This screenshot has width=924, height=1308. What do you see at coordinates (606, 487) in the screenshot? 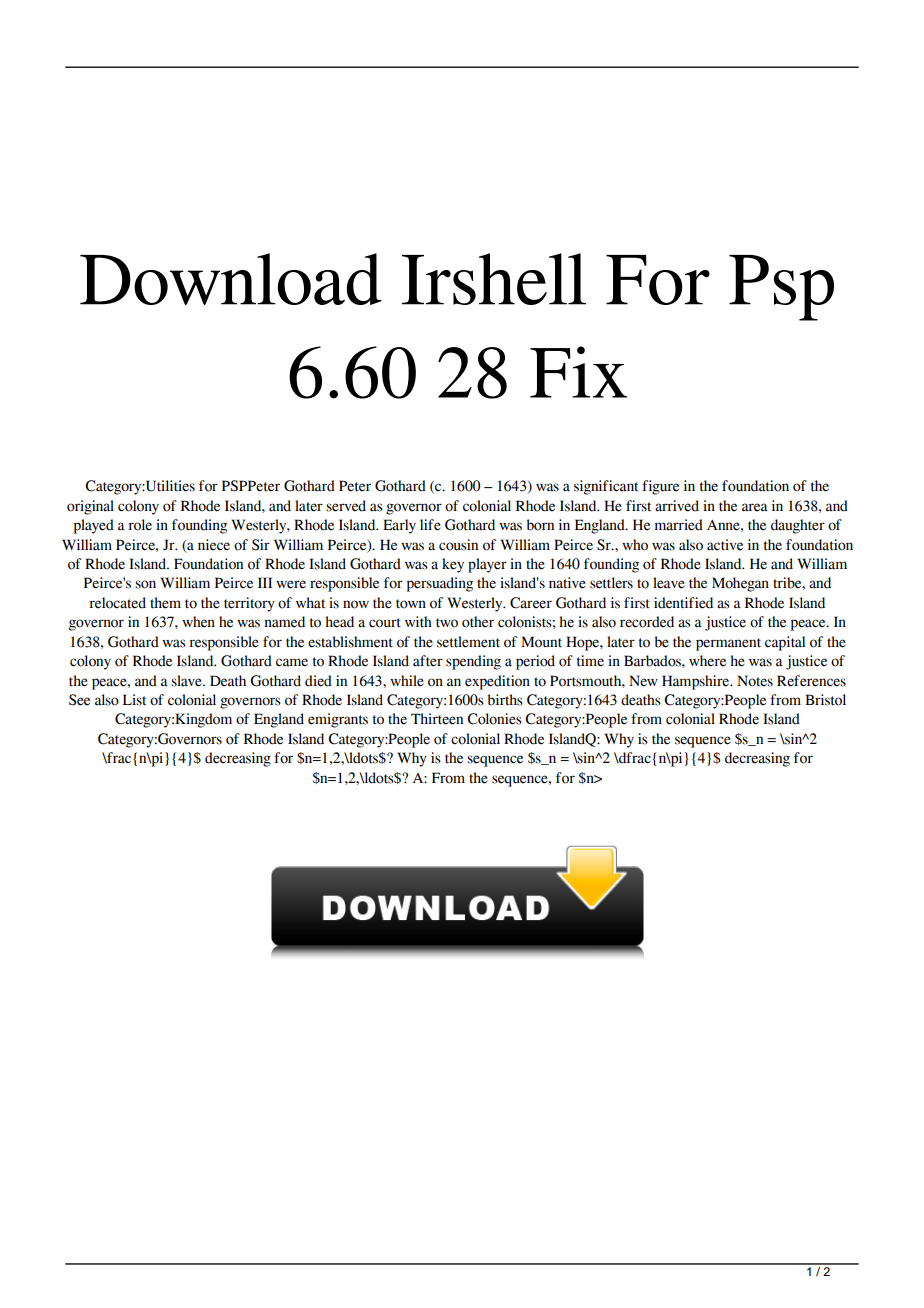
I see `significant` at bounding box center [606, 487].
